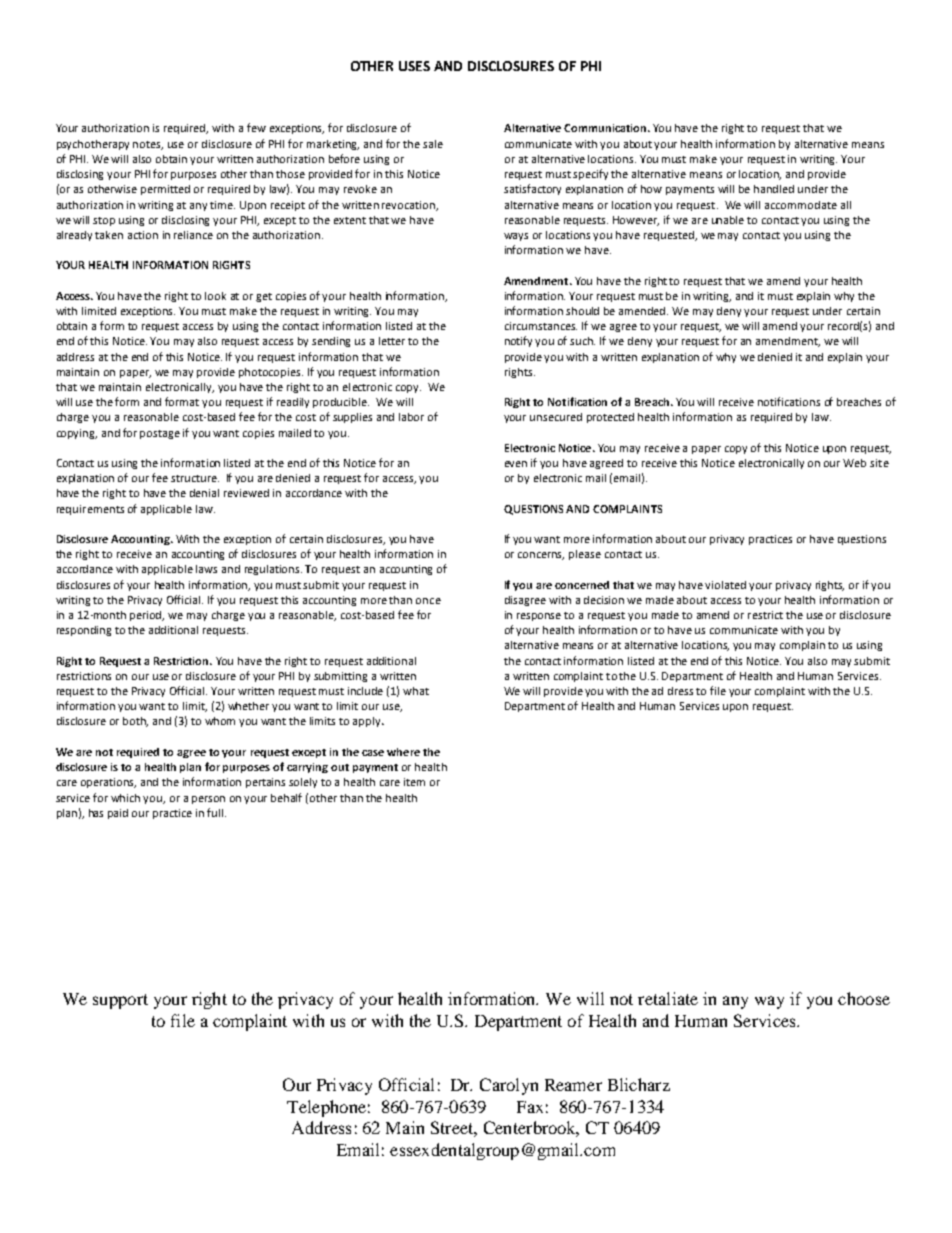  Describe the element at coordinates (414, 66) in the document. I see `USES` at that location.
